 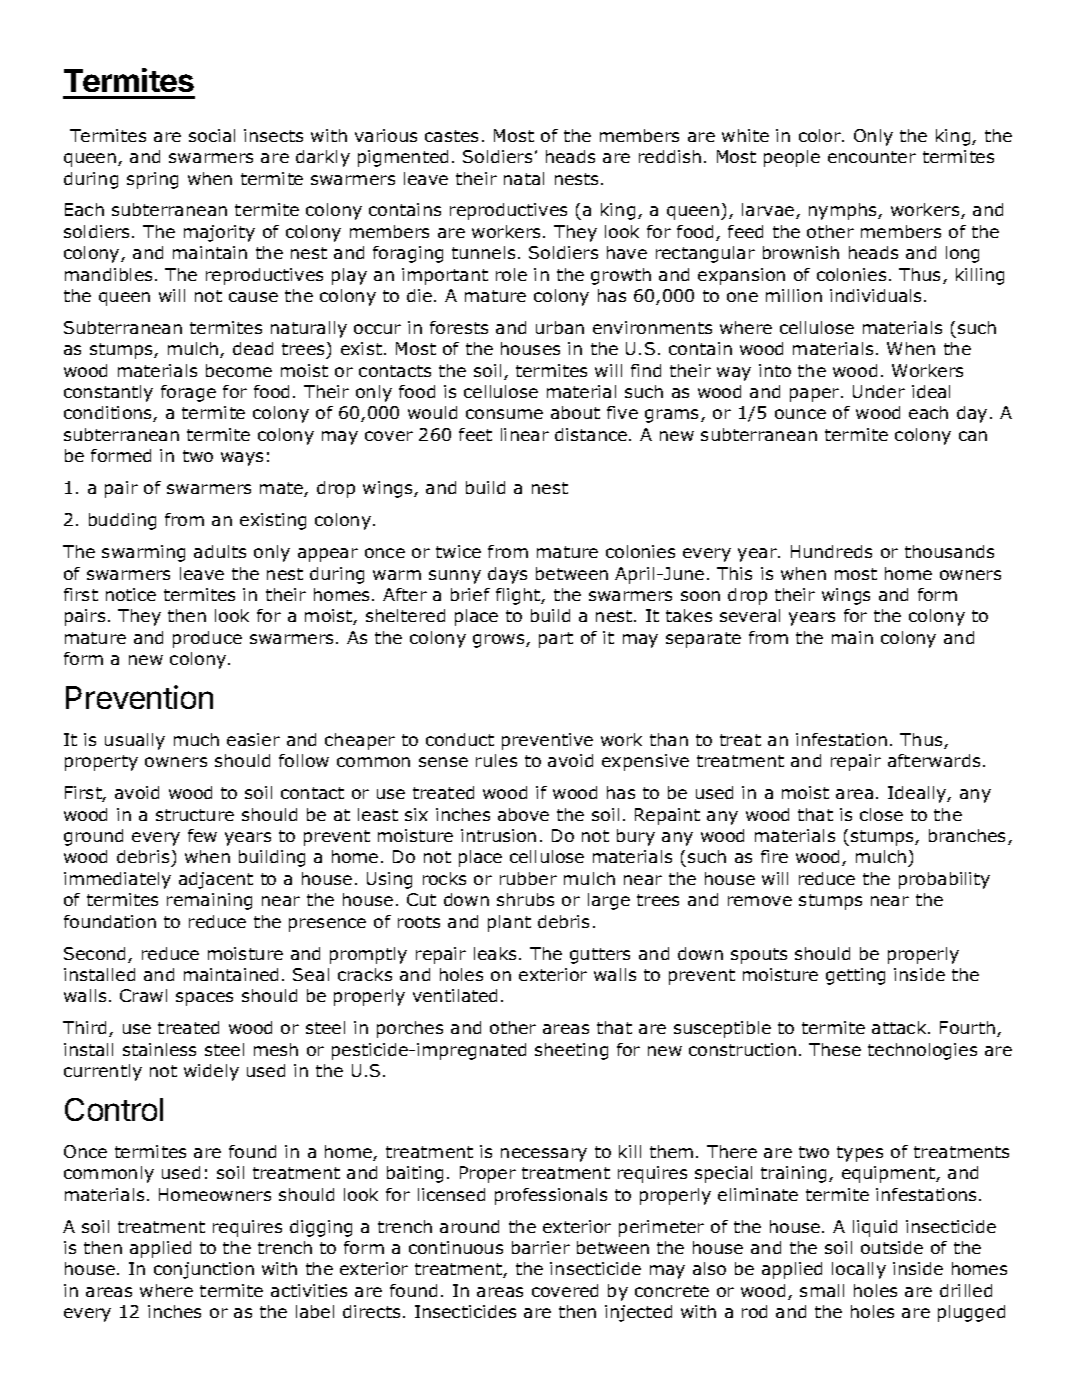 I want to click on getting, so click(x=855, y=976).
